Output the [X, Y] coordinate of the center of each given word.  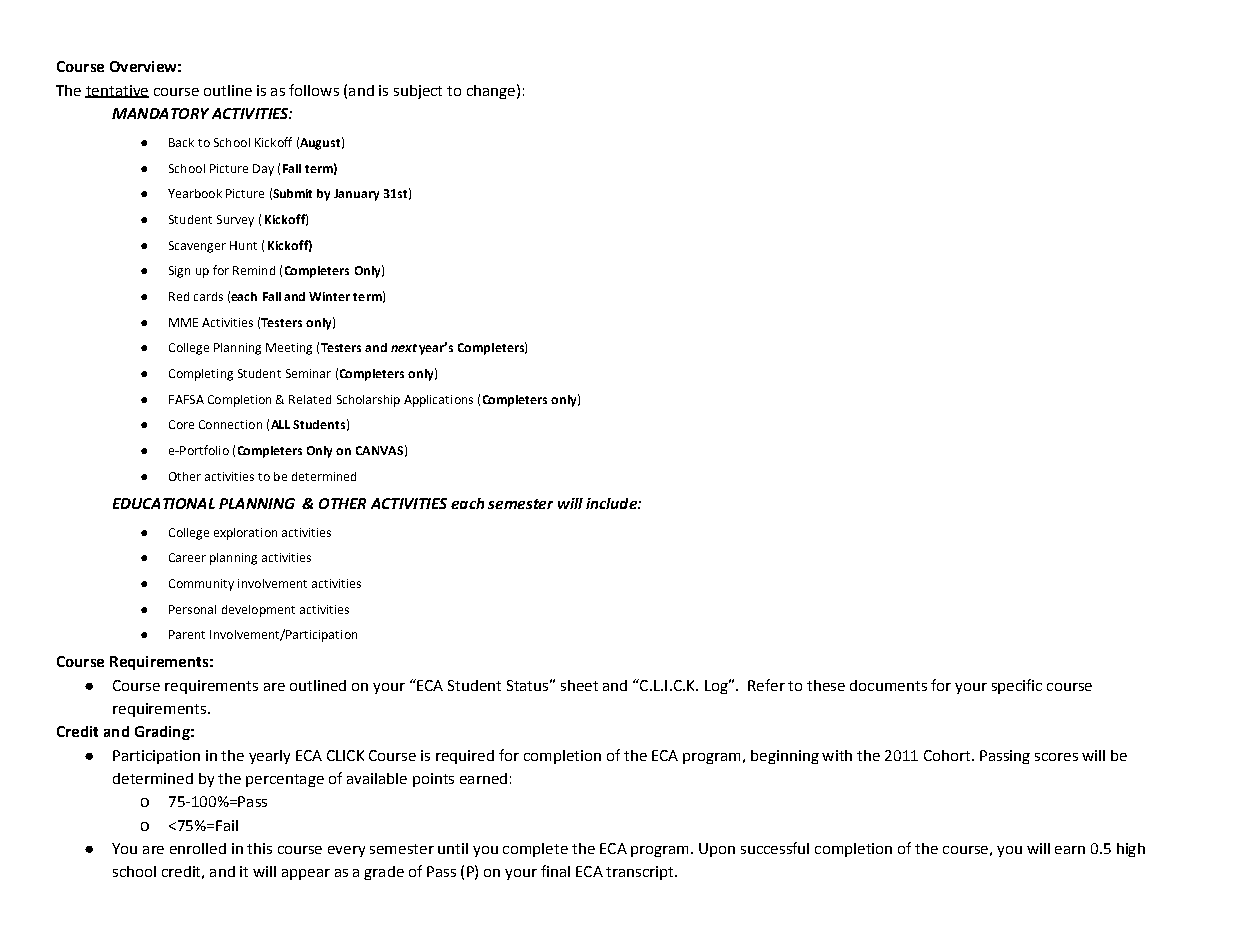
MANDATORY [160, 113]
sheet [579, 685]
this [259, 848]
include [612, 503]
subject [418, 92]
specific [1017, 686]
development [258, 611]
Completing [201, 375]
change [491, 92]
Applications [438, 401]
